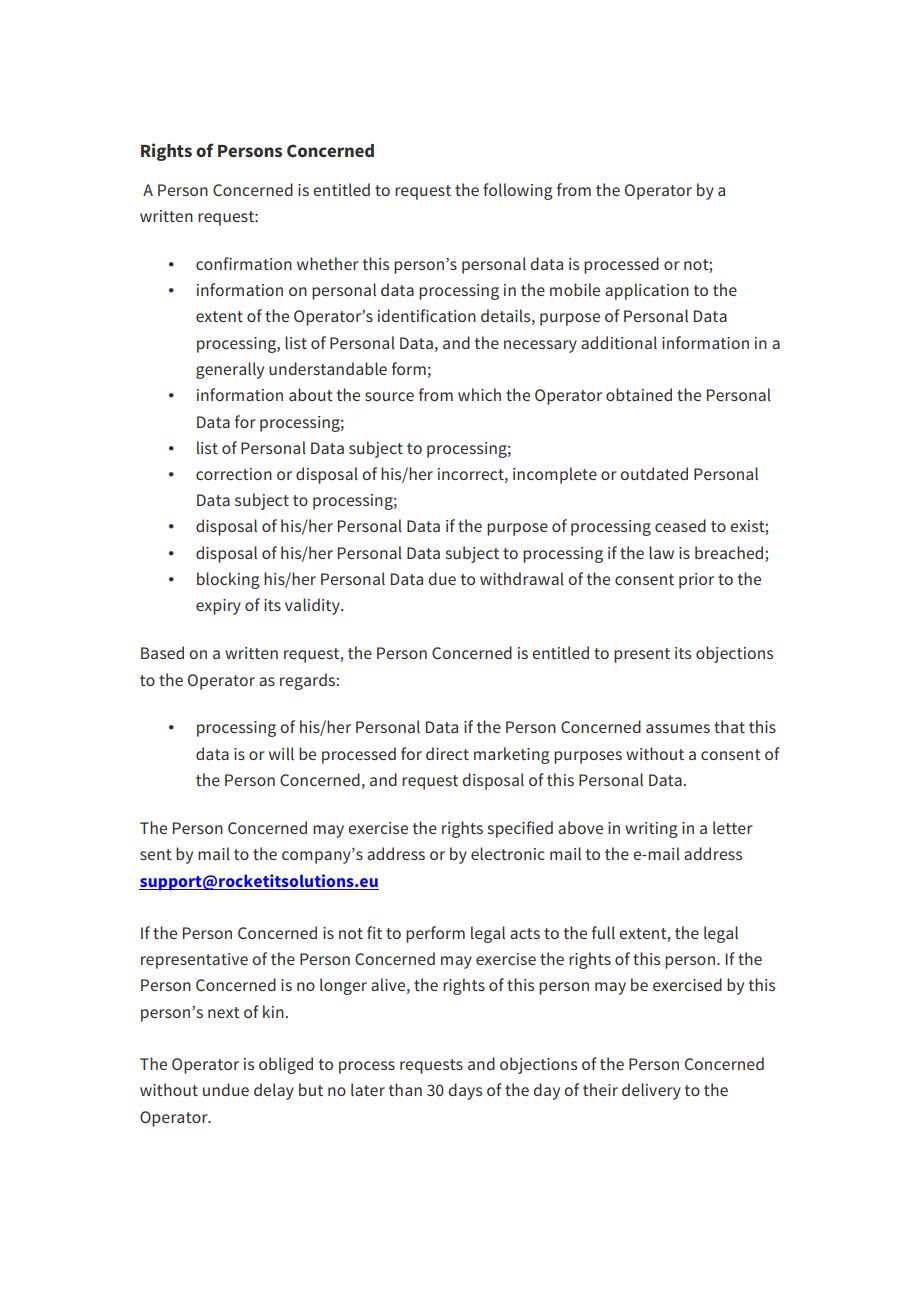 The image size is (924, 1308). What do you see at coordinates (696, 581) in the image?
I see `prior` at bounding box center [696, 581].
